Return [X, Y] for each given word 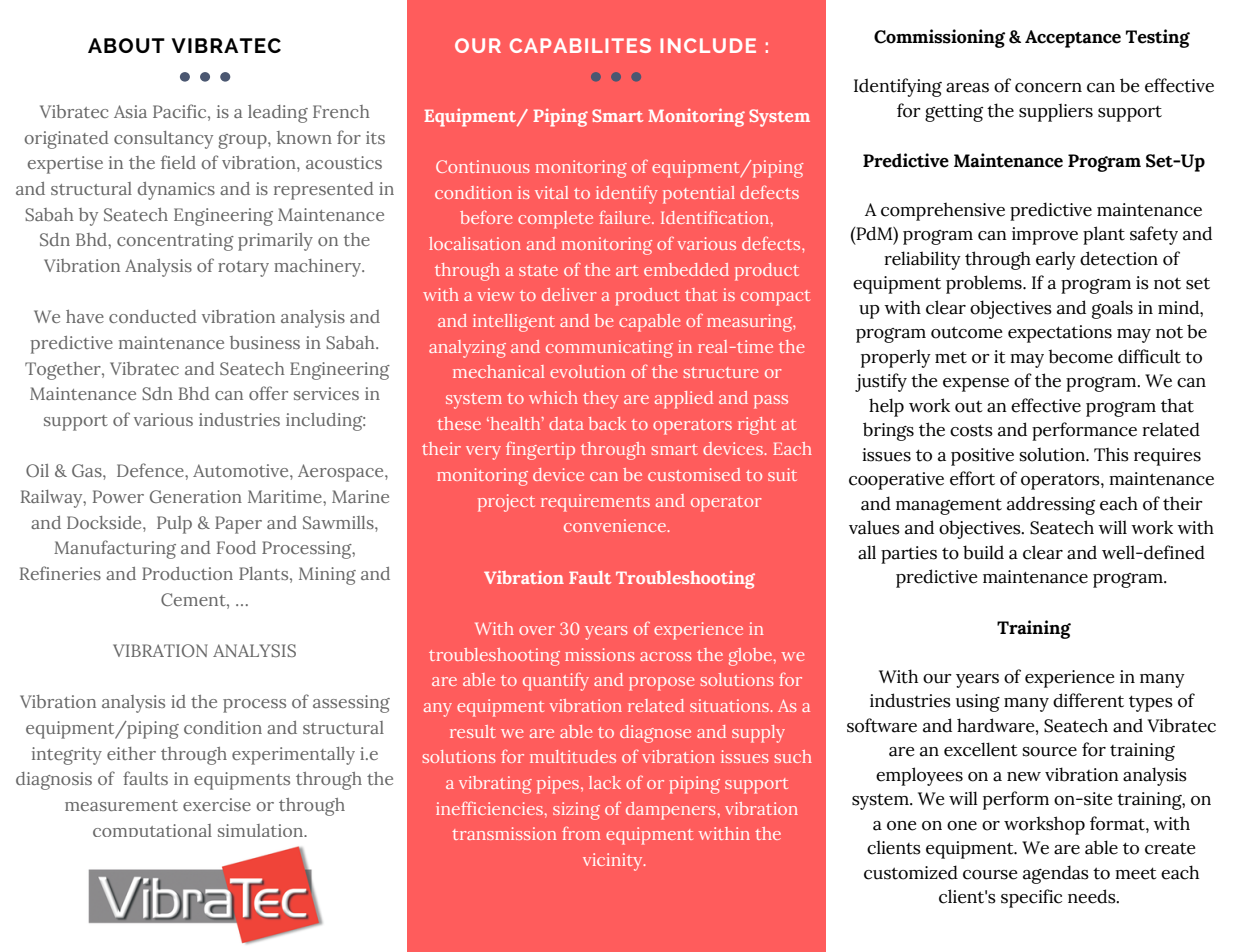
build [983, 552]
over [537, 630]
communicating [609, 349]
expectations [1060, 334]
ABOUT [126, 45]
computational [152, 830]
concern [1048, 88]
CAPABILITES [580, 45]
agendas [1056, 874]
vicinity [614, 862]
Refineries [60, 573]
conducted [153, 316]
